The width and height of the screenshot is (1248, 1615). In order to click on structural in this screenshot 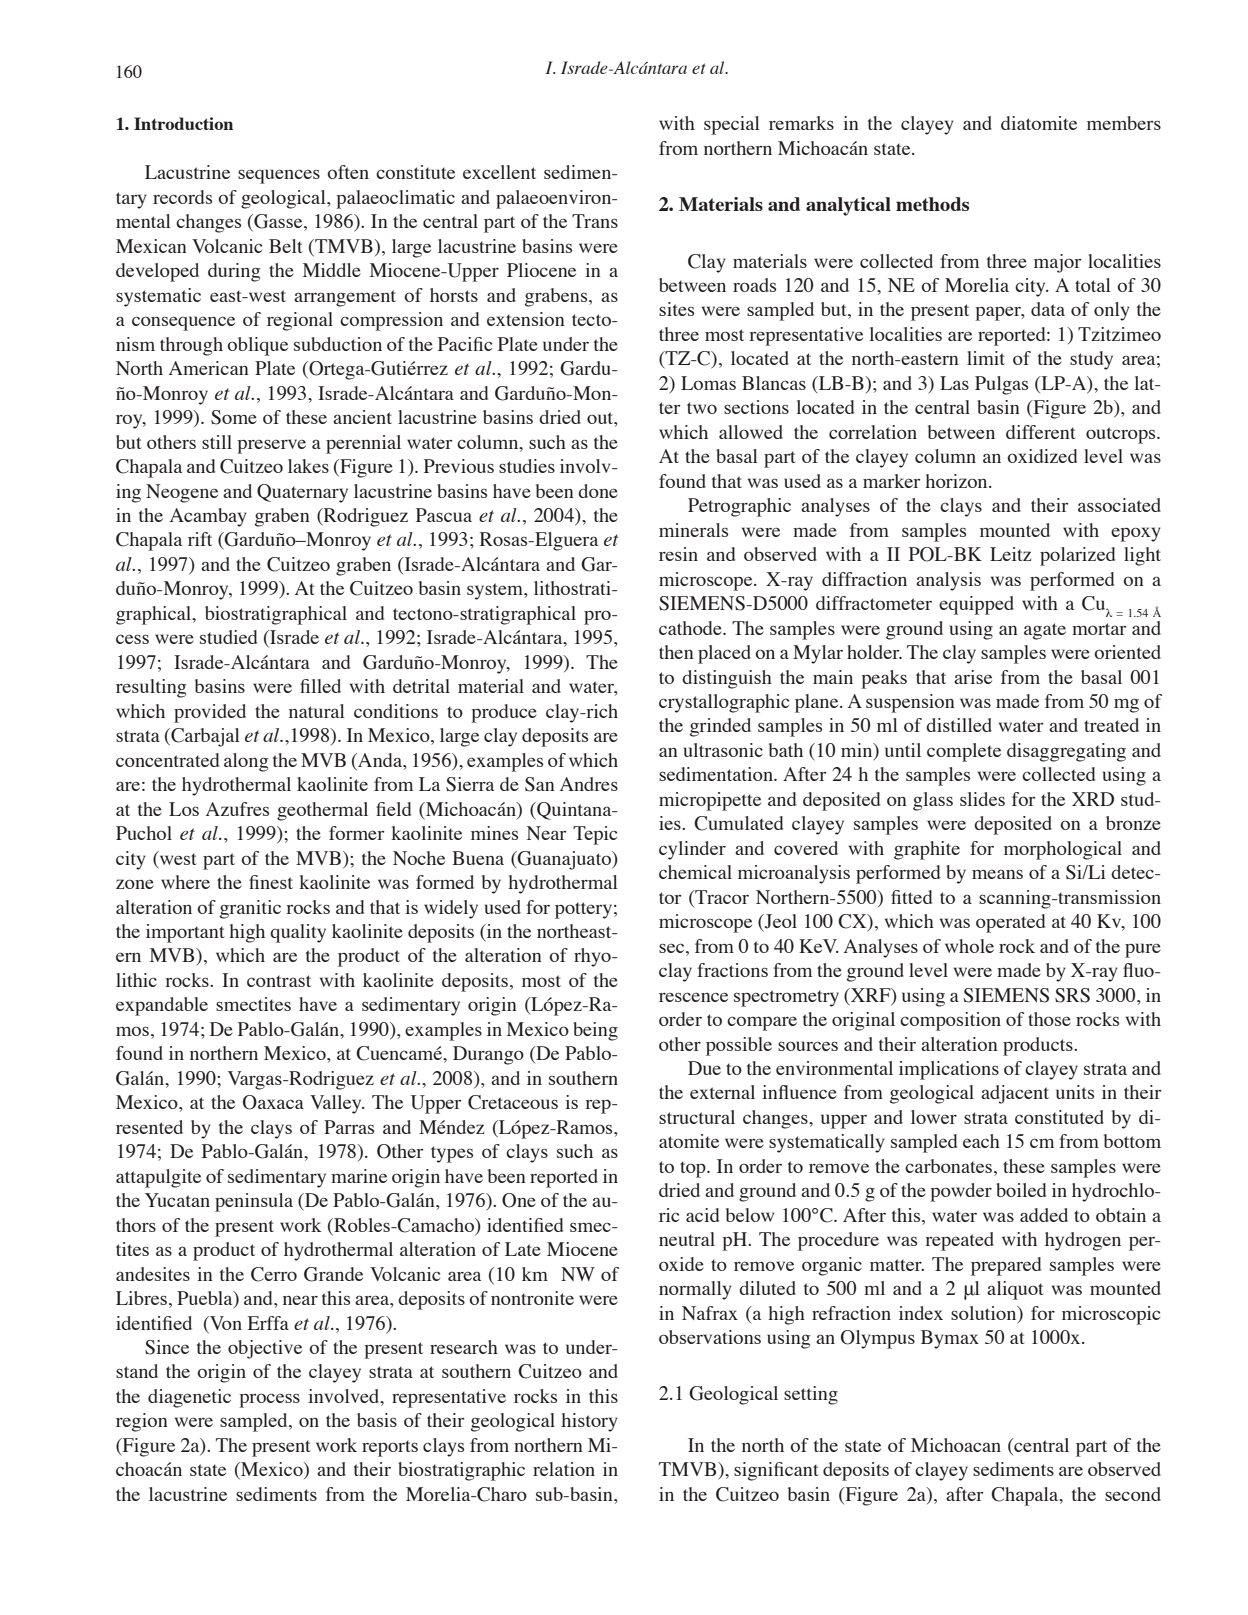, I will do `click(697, 1117)`.
